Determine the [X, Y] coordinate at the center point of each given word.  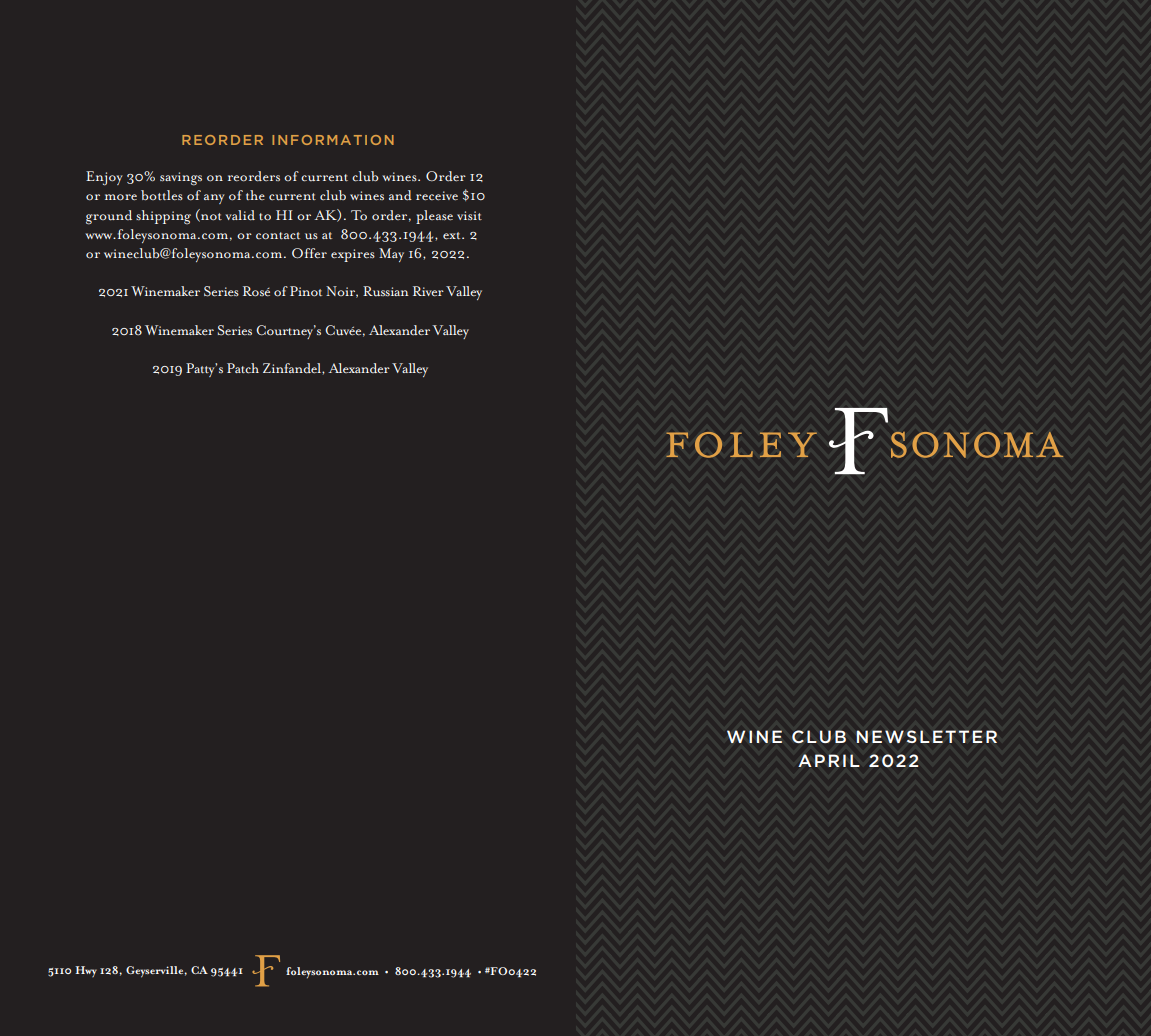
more [121, 197]
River [428, 291]
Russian [386, 291]
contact [278, 236]
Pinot [306, 291]
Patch [243, 368]
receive [437, 195]
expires [353, 255]
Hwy [86, 971]
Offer [309, 253]
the [255, 195]
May [391, 255]
